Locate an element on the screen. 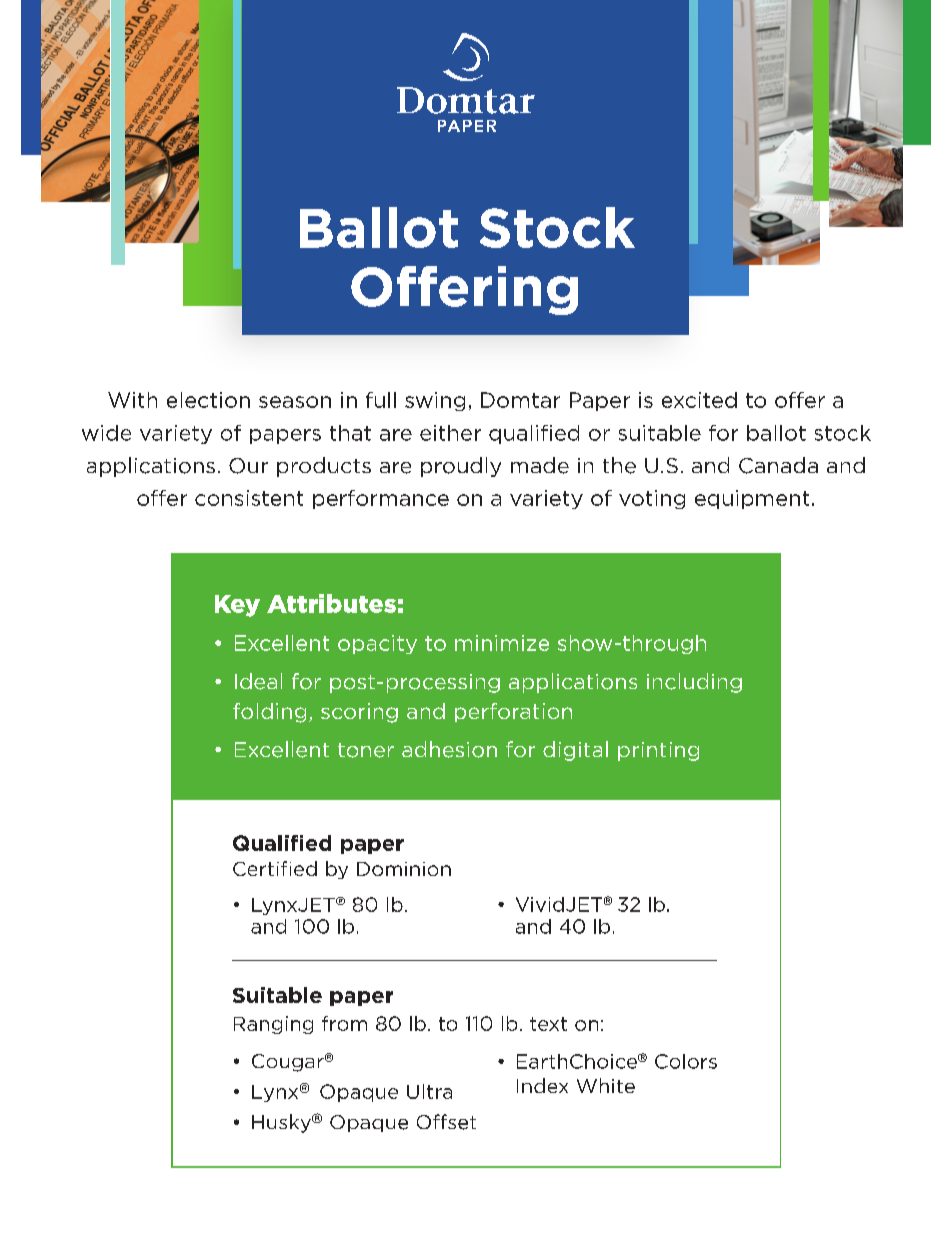 Image resolution: width=952 pixels, height=1233 pixels. including is located at coordinates (694, 683).
